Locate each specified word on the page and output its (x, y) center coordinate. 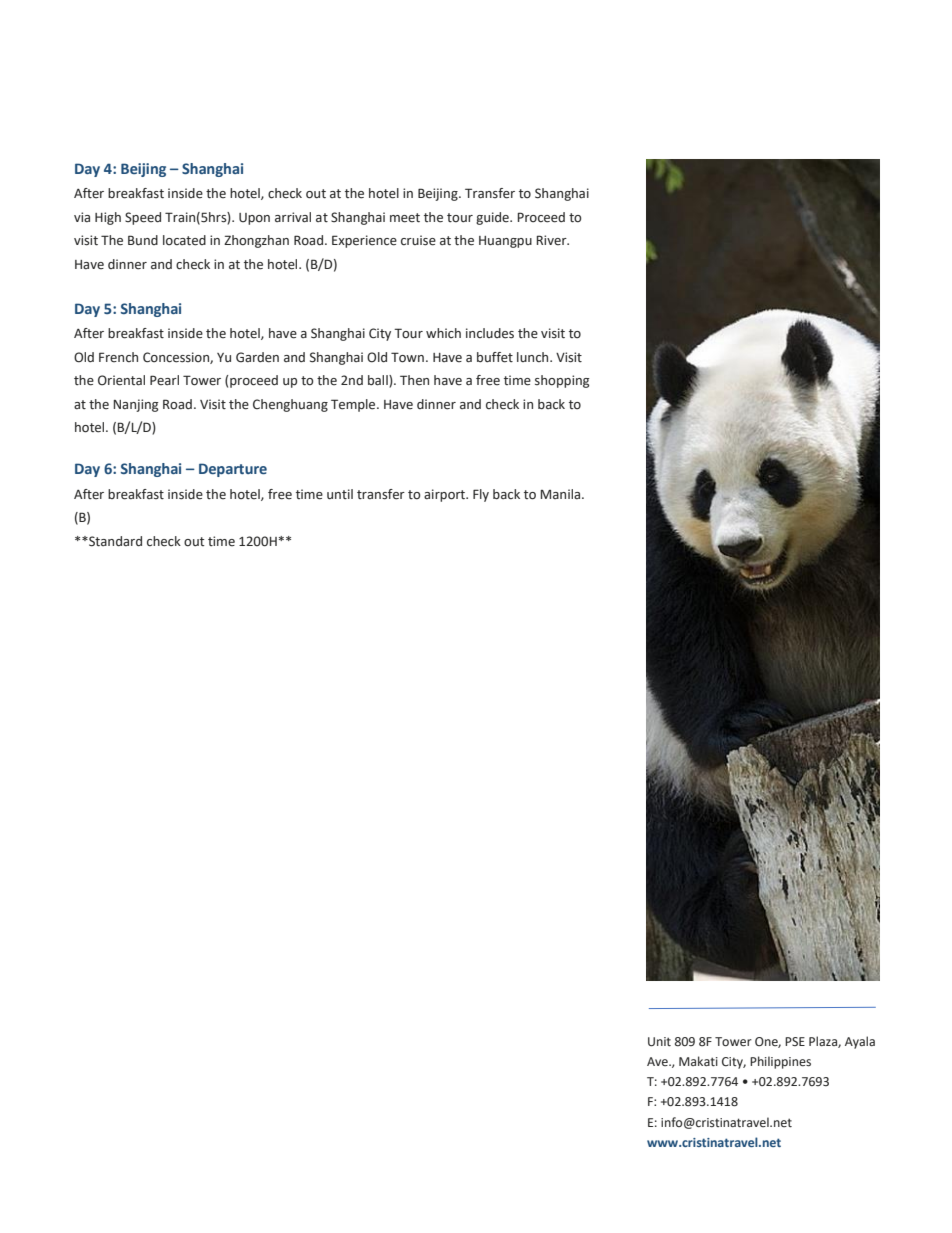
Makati (698, 1061)
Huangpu (505, 242)
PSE (795, 1041)
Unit (659, 1042)
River (552, 240)
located (184, 240)
